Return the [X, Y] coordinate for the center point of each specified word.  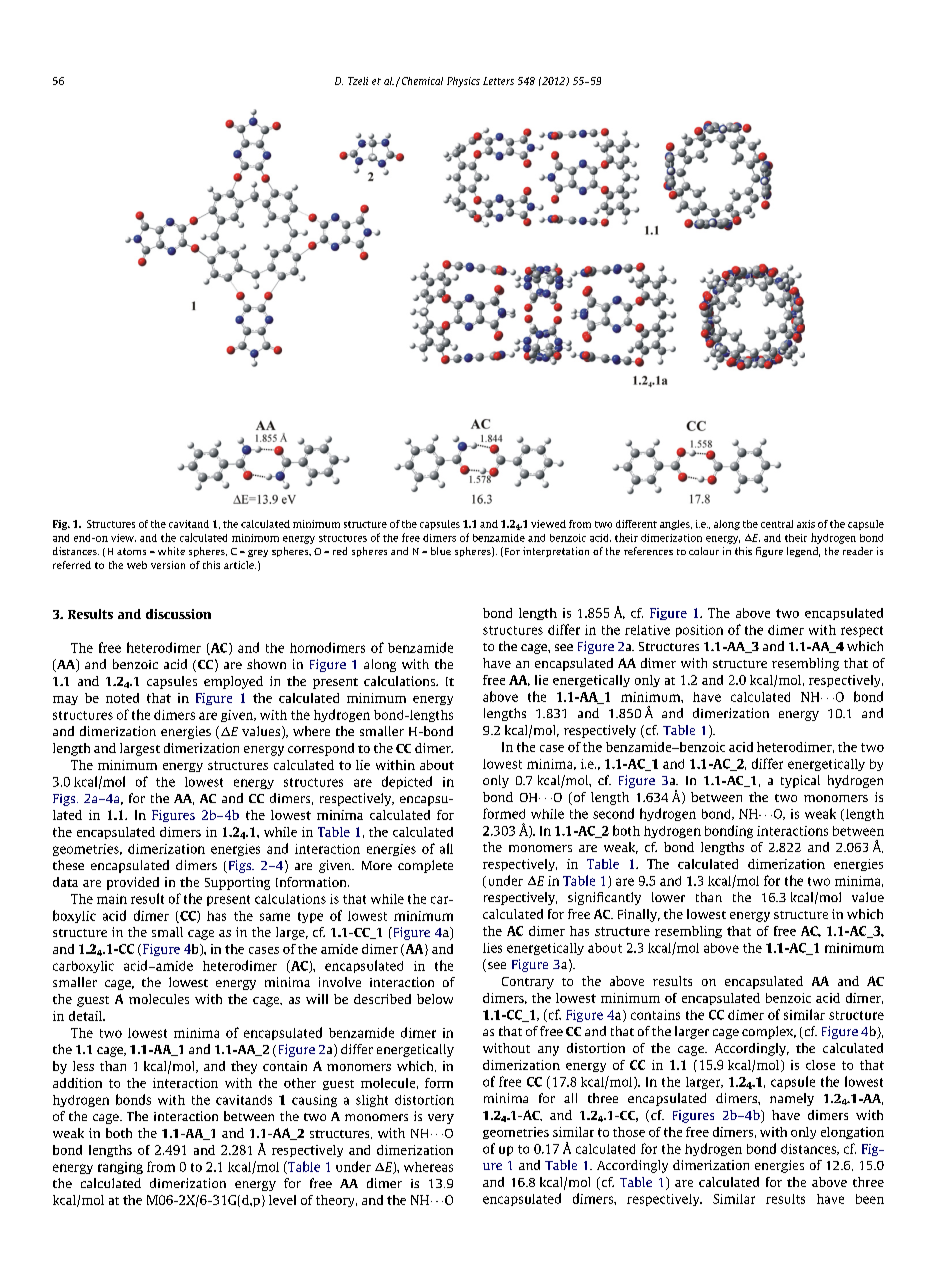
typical [800, 781]
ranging [120, 1168]
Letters [498, 81]
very [441, 1119]
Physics [463, 82]
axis [806, 524]
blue [441, 551]
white [171, 551]
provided [133, 883]
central [777, 524]
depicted [407, 782]
